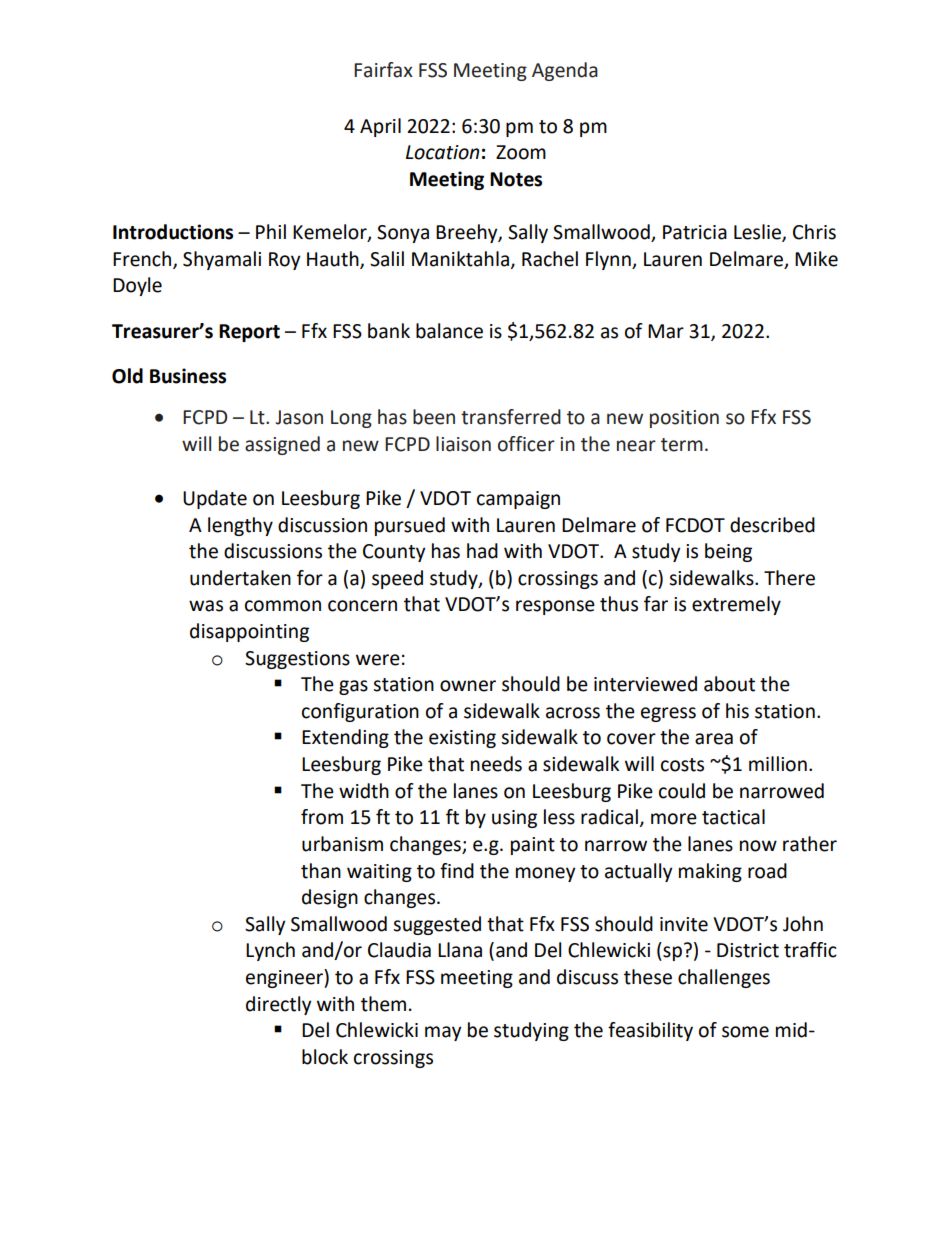  Describe the element at coordinates (442, 152) in the page. I see `Location` at that location.
